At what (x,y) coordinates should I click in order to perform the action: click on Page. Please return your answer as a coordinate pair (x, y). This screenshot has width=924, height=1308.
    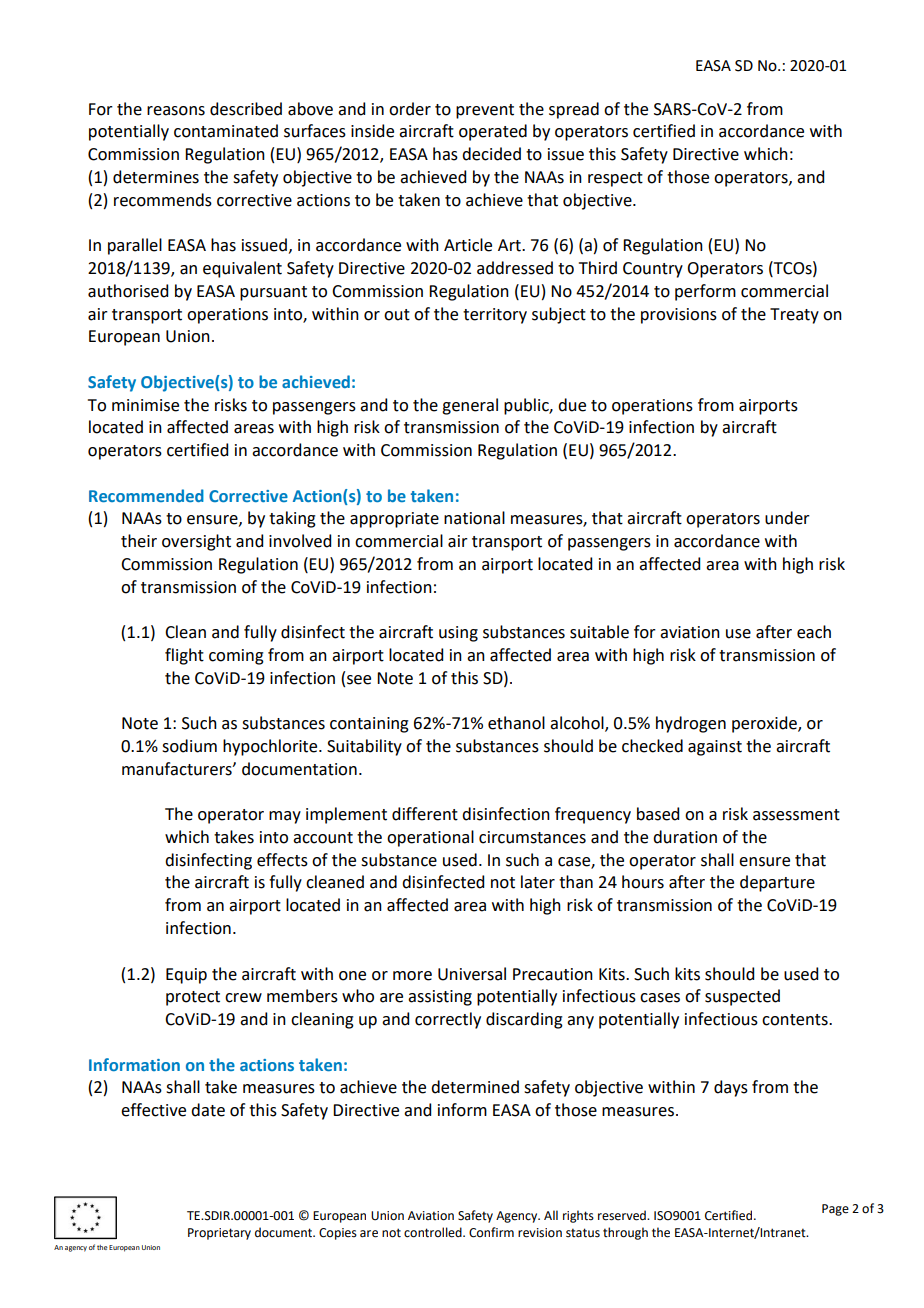
    Looking at the image, I should click on (835, 1210).
